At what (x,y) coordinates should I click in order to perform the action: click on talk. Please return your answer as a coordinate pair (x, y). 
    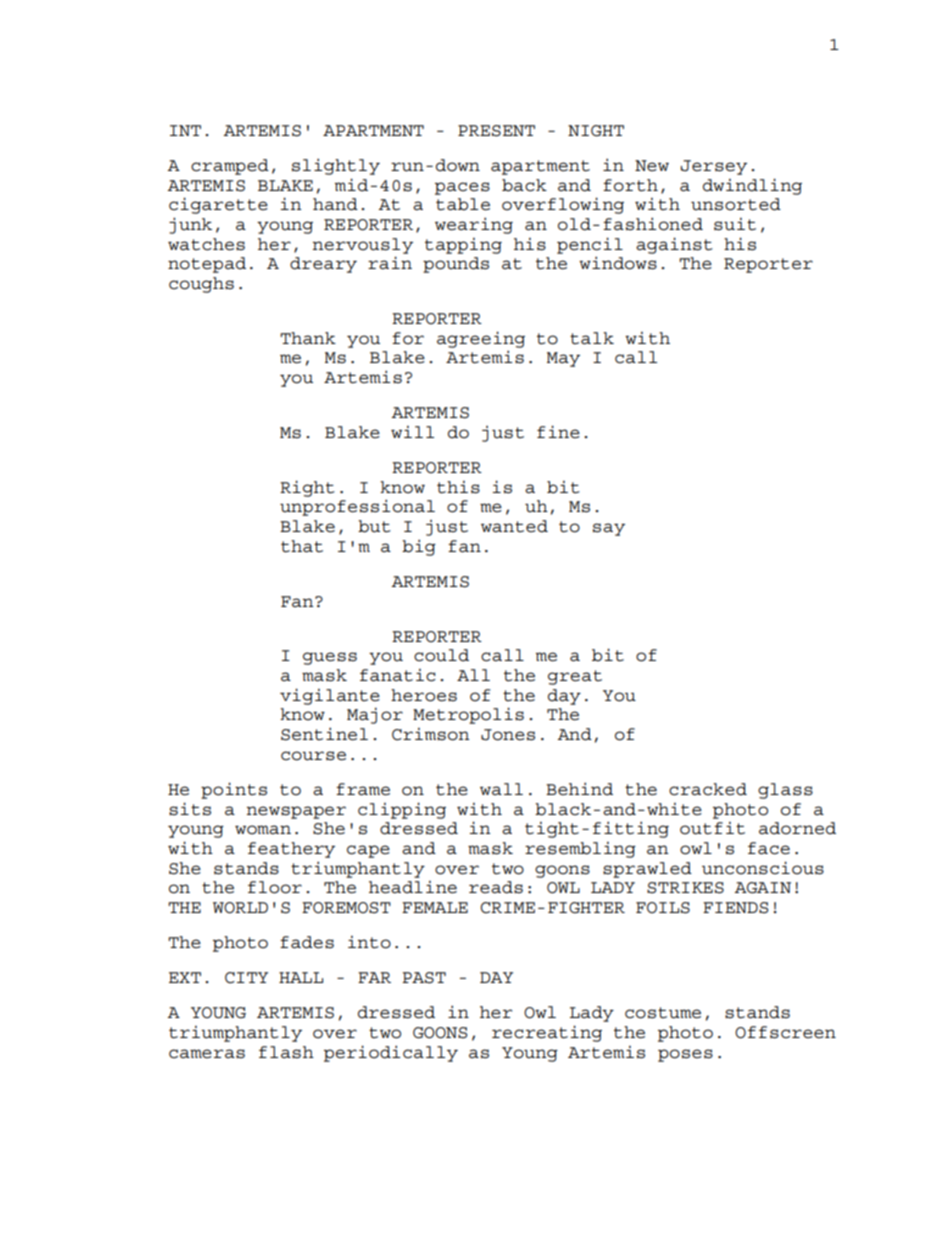
    Looking at the image, I should click on (592, 338).
